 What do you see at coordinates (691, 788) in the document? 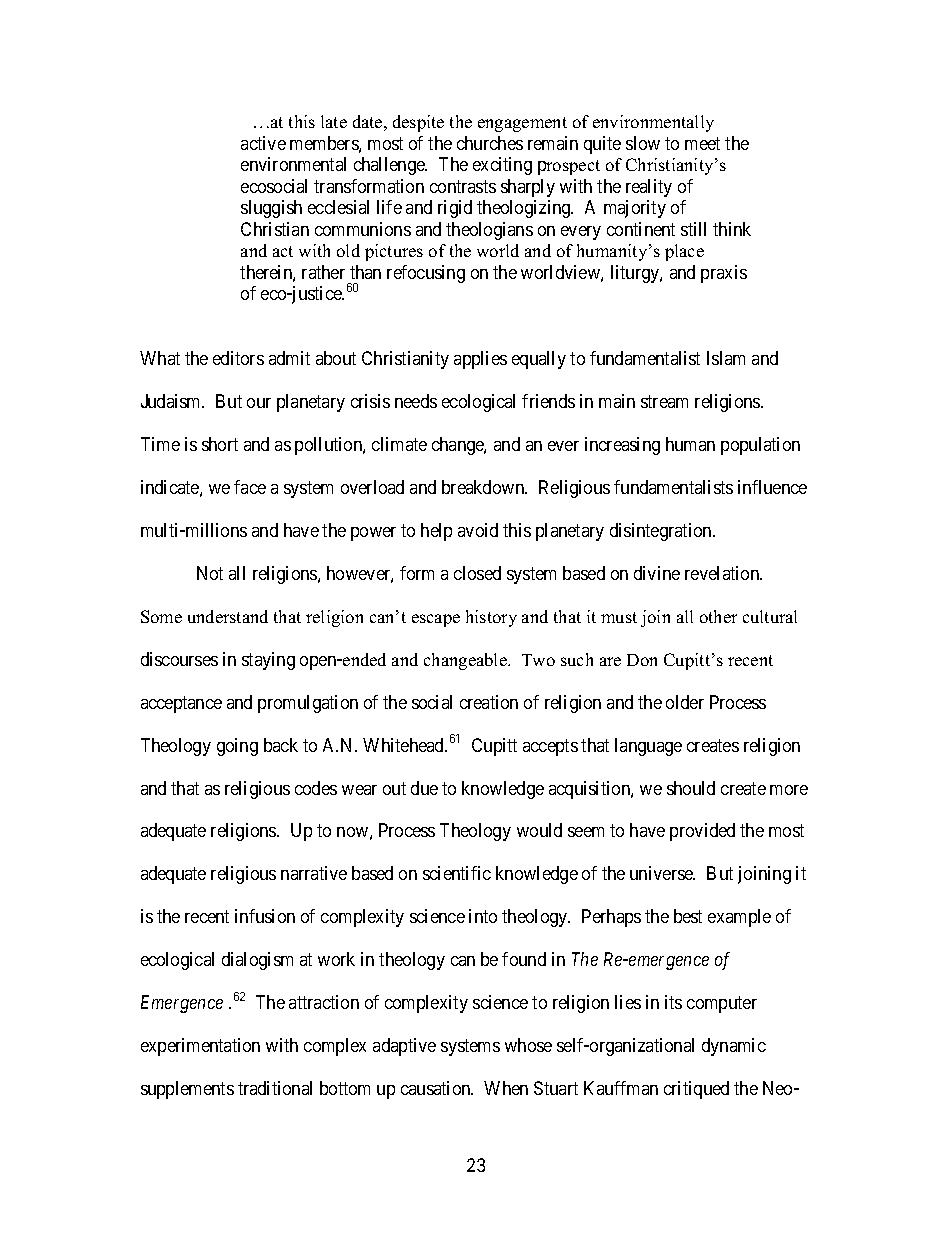
I see `should` at bounding box center [691, 788].
